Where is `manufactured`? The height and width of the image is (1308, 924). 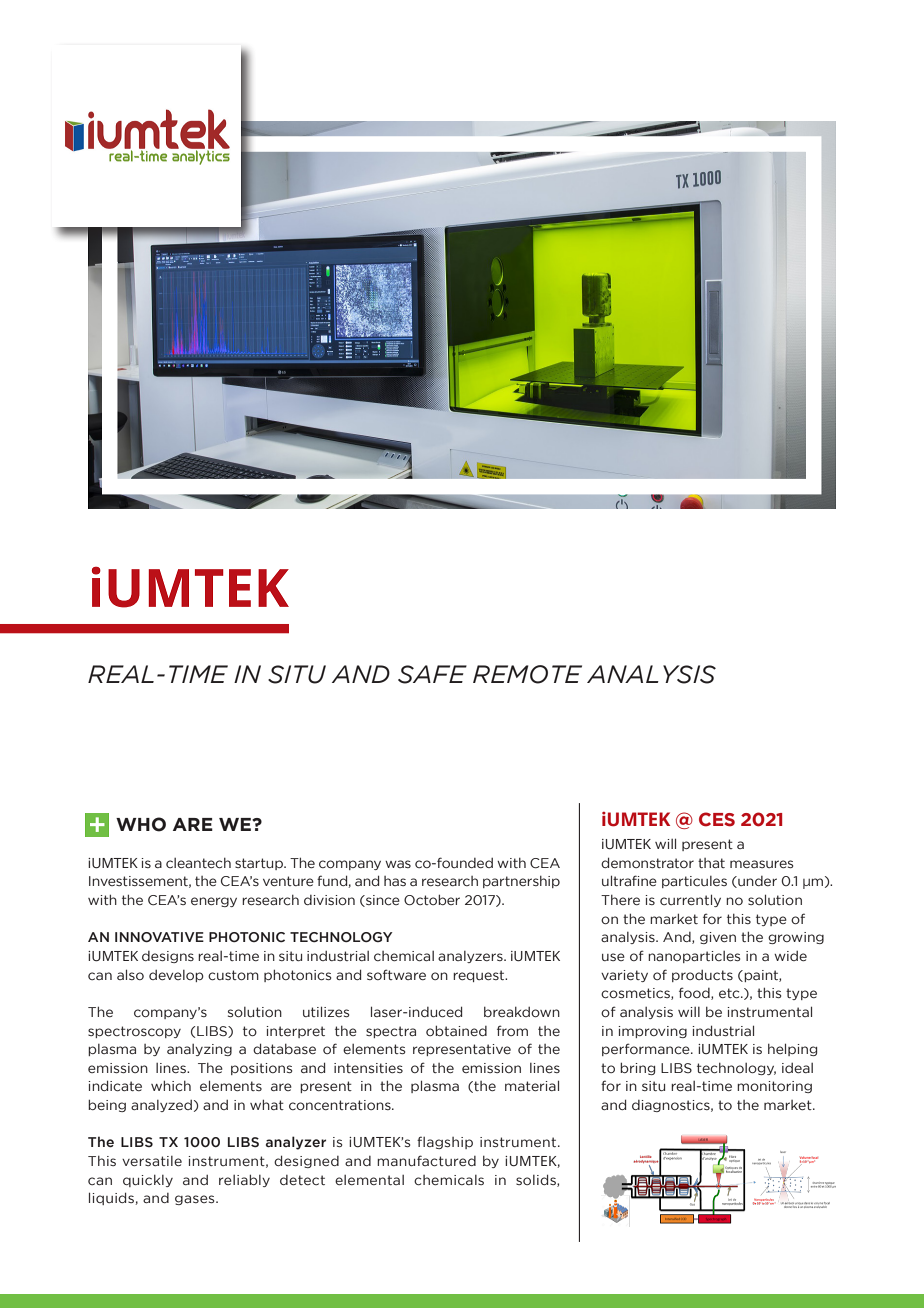
manufactured is located at coordinates (426, 1161).
